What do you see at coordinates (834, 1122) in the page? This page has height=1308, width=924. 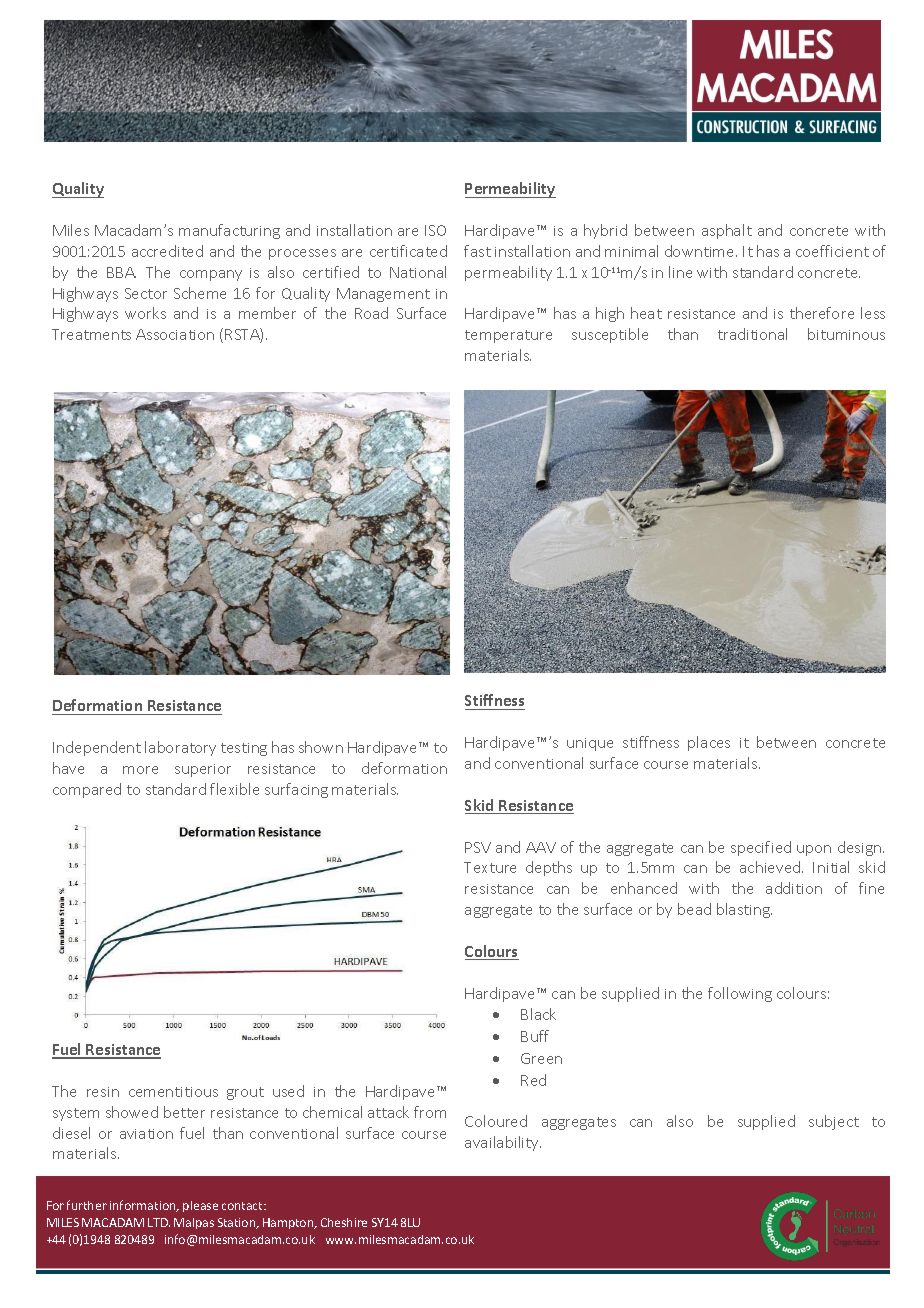 I see `subject` at bounding box center [834, 1122].
